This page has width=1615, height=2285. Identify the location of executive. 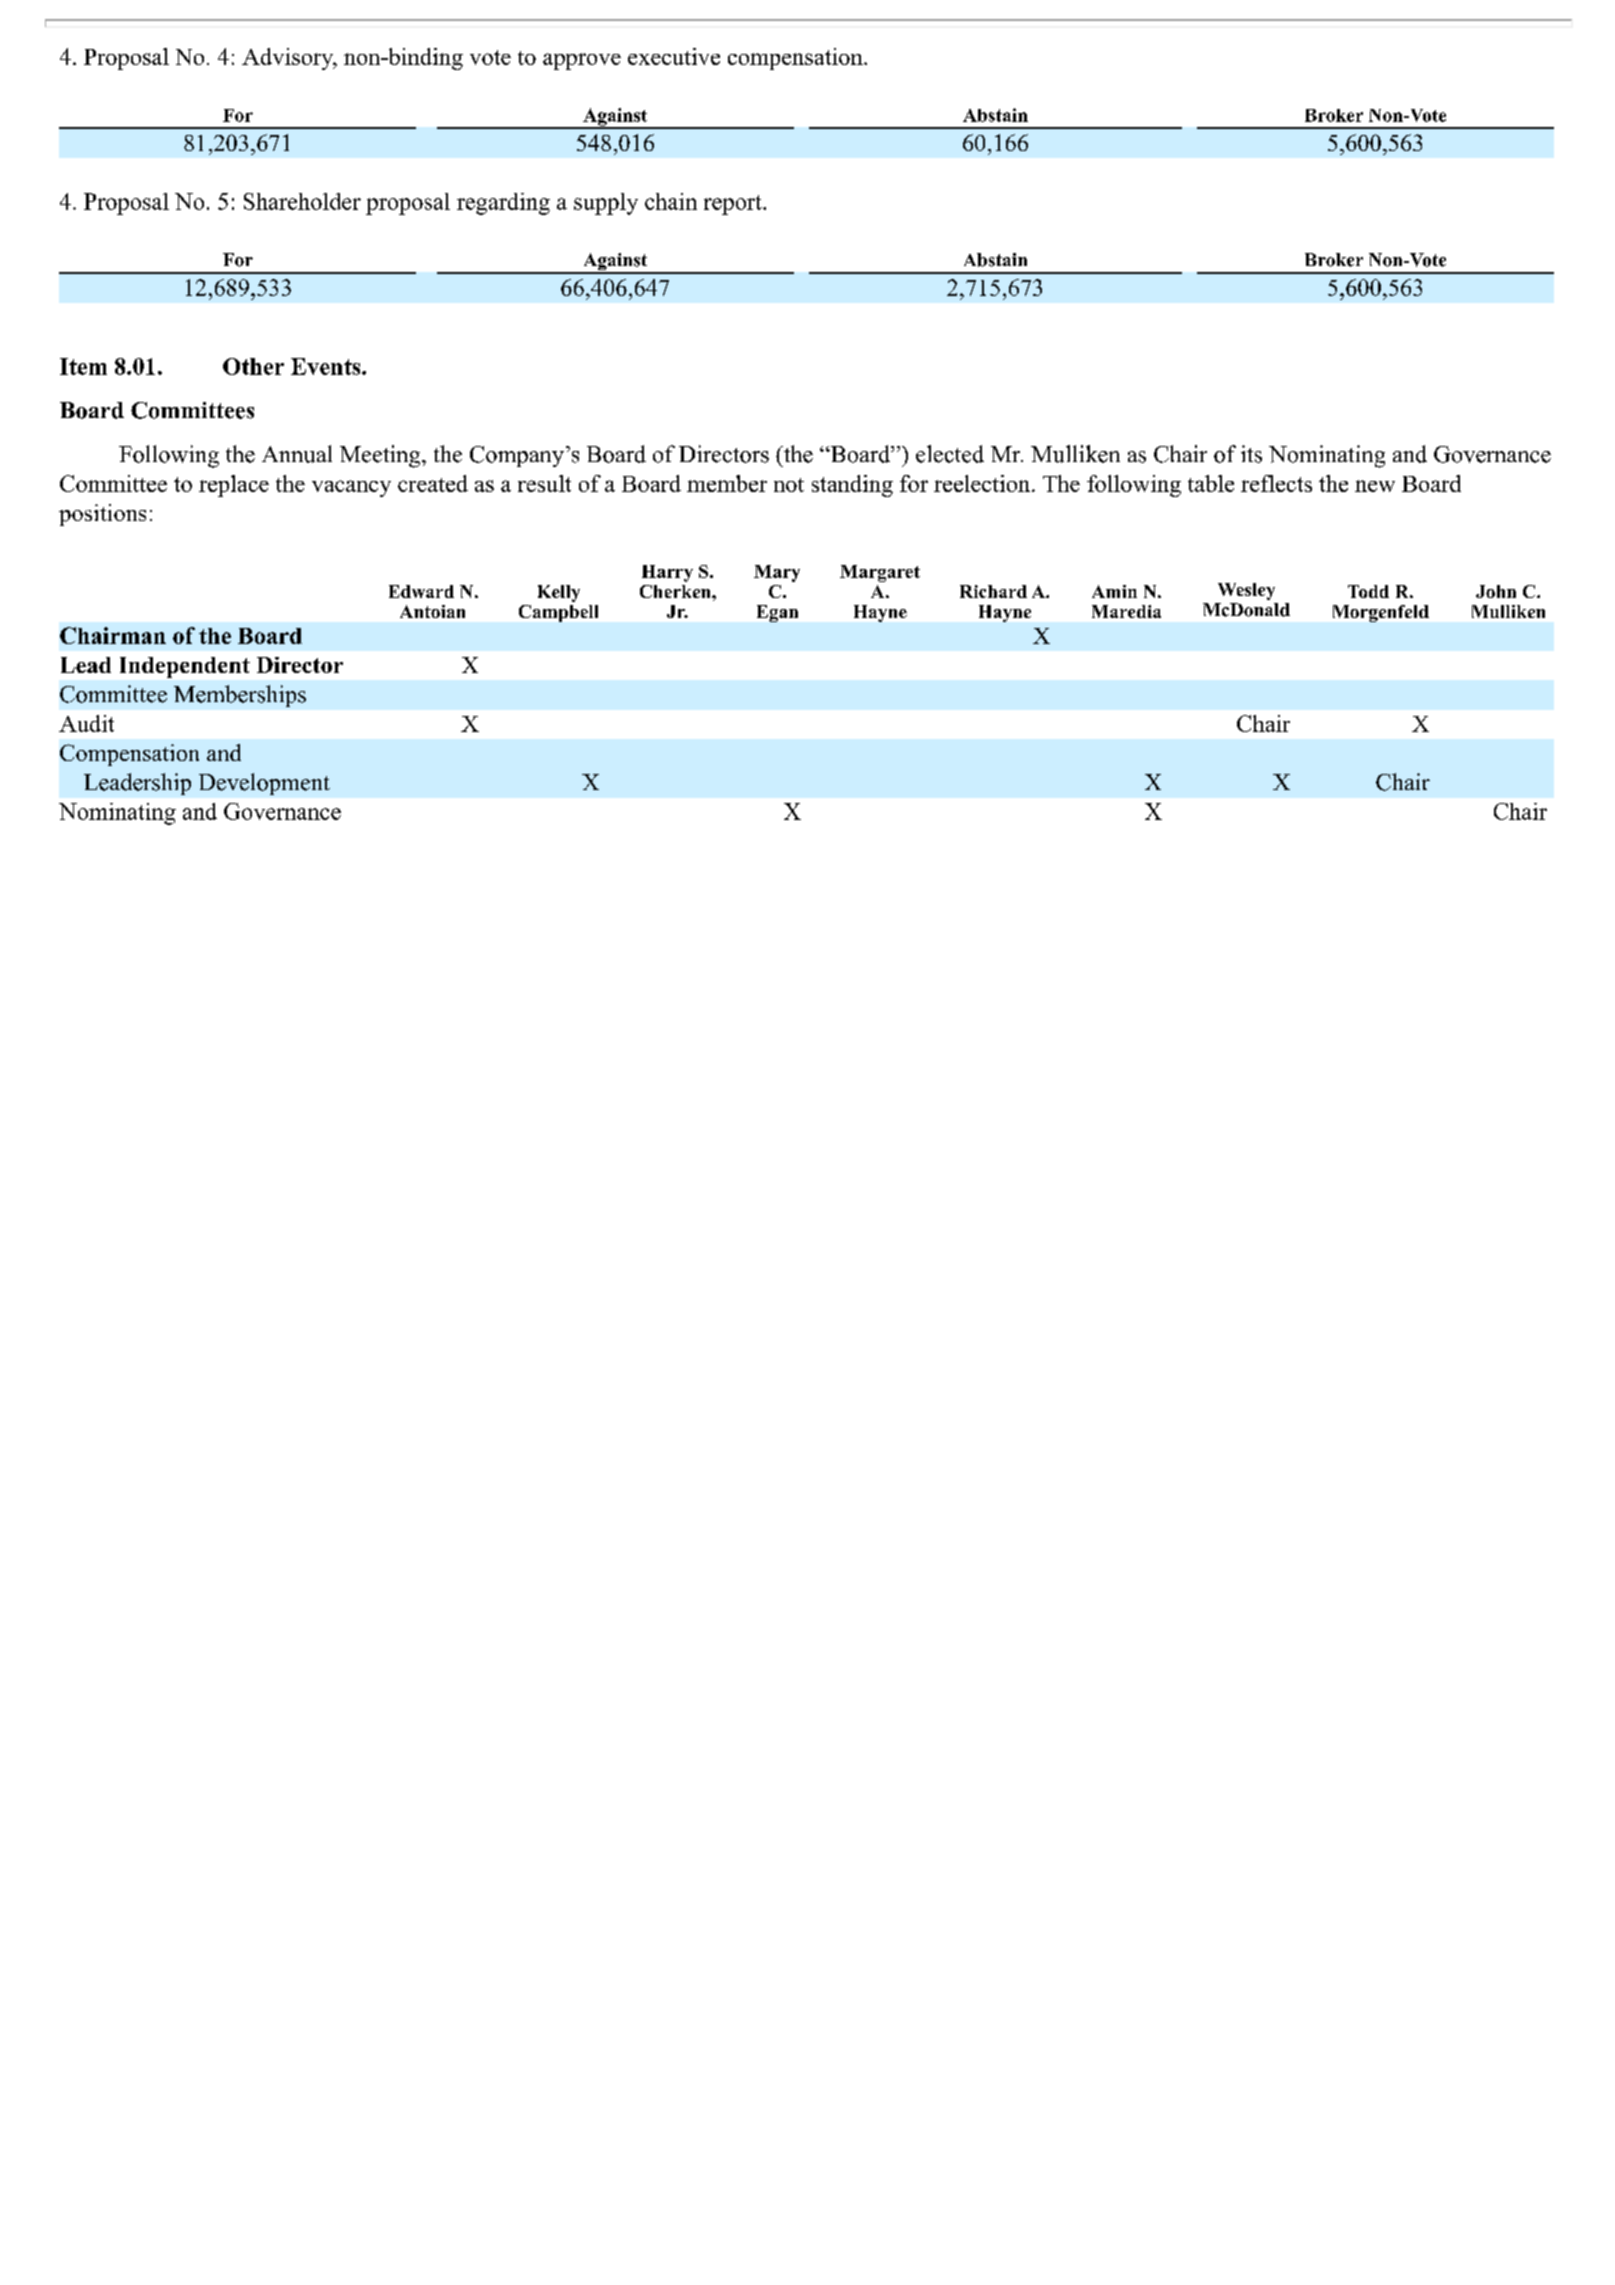
(674, 56).
